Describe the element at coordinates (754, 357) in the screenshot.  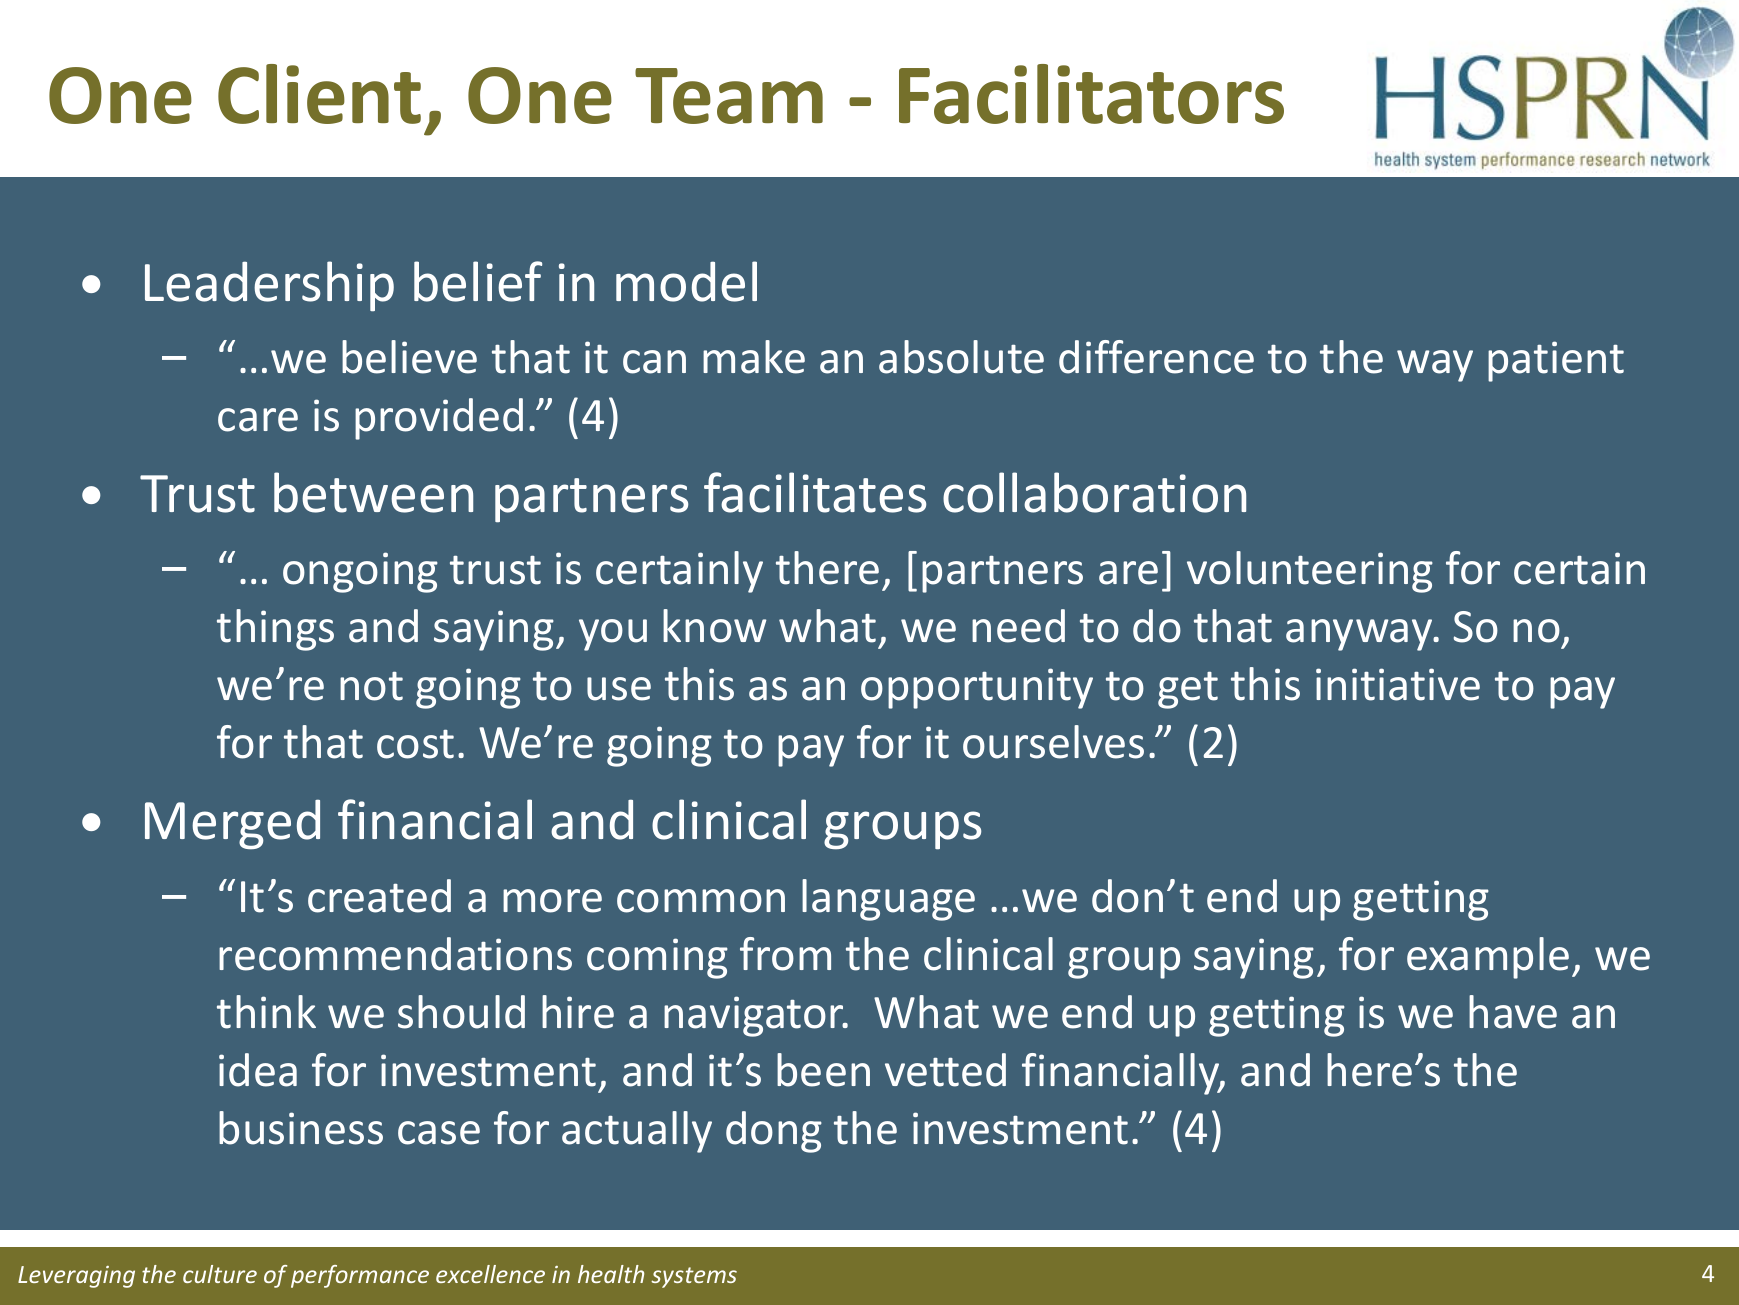
I see `make` at that location.
